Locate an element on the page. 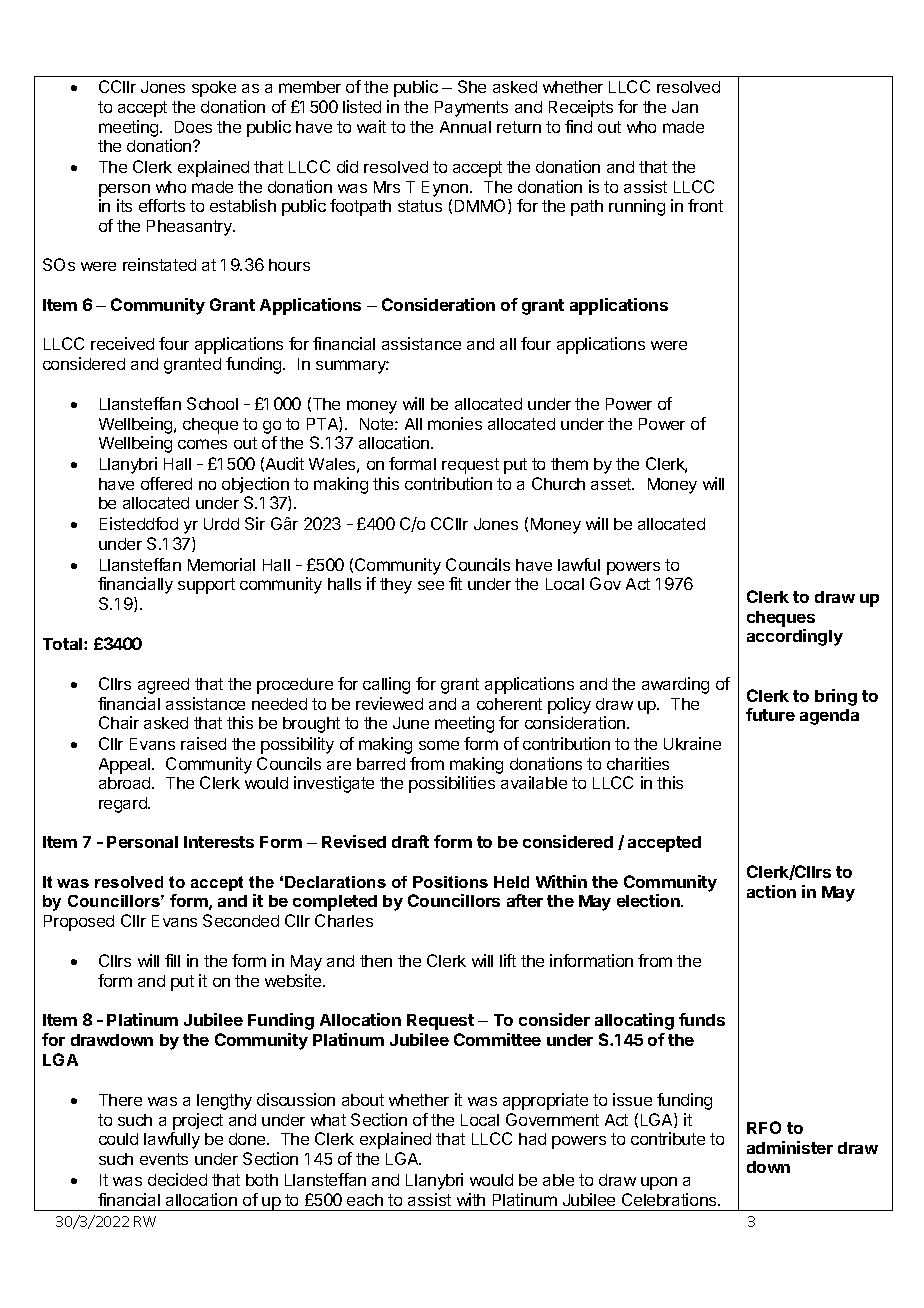 Image resolution: width=924 pixels, height=1308 pixels. Does is located at coordinates (193, 127).
